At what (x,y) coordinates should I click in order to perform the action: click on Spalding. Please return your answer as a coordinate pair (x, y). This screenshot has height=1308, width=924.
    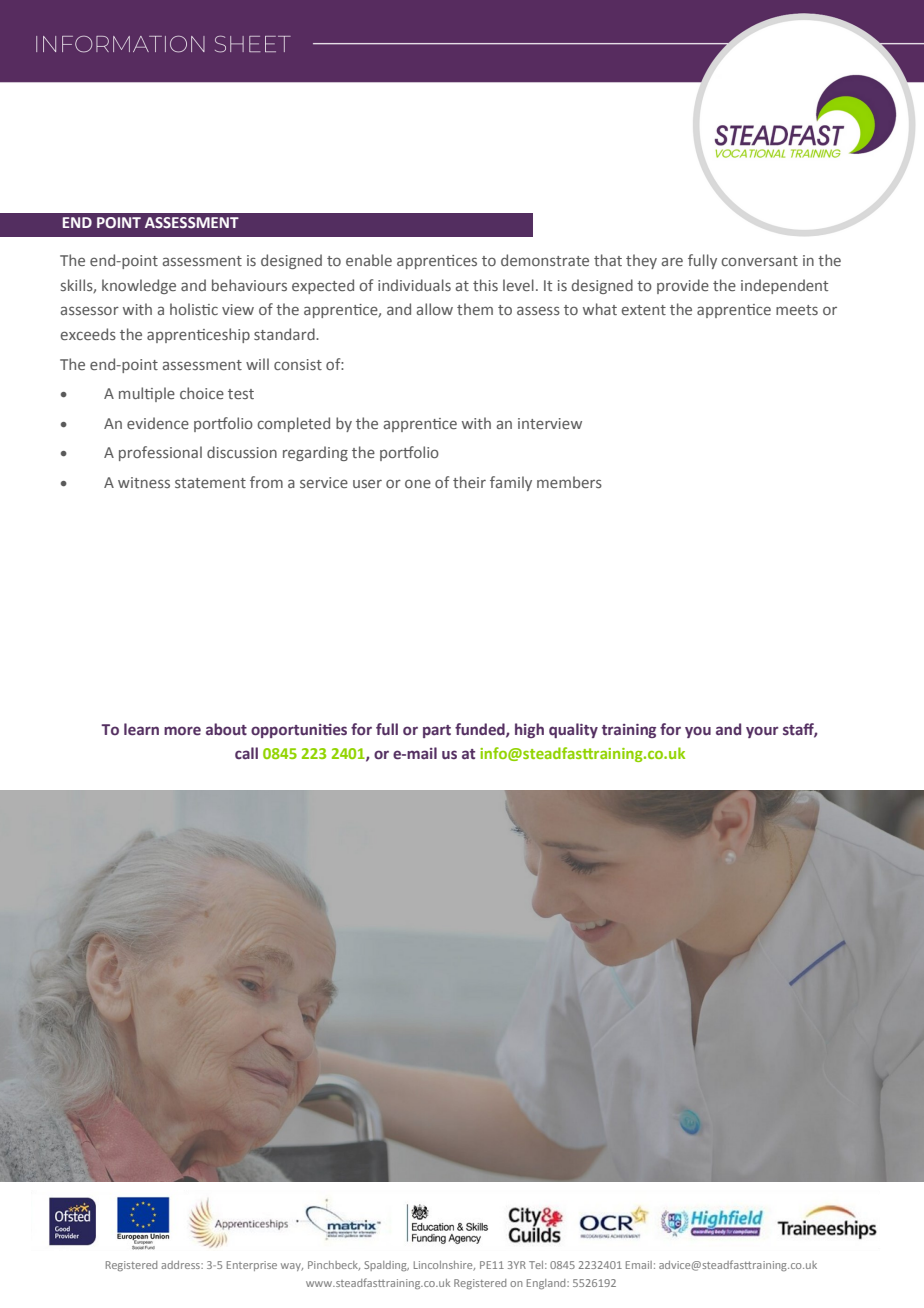
    Looking at the image, I should click on (386, 1266).
